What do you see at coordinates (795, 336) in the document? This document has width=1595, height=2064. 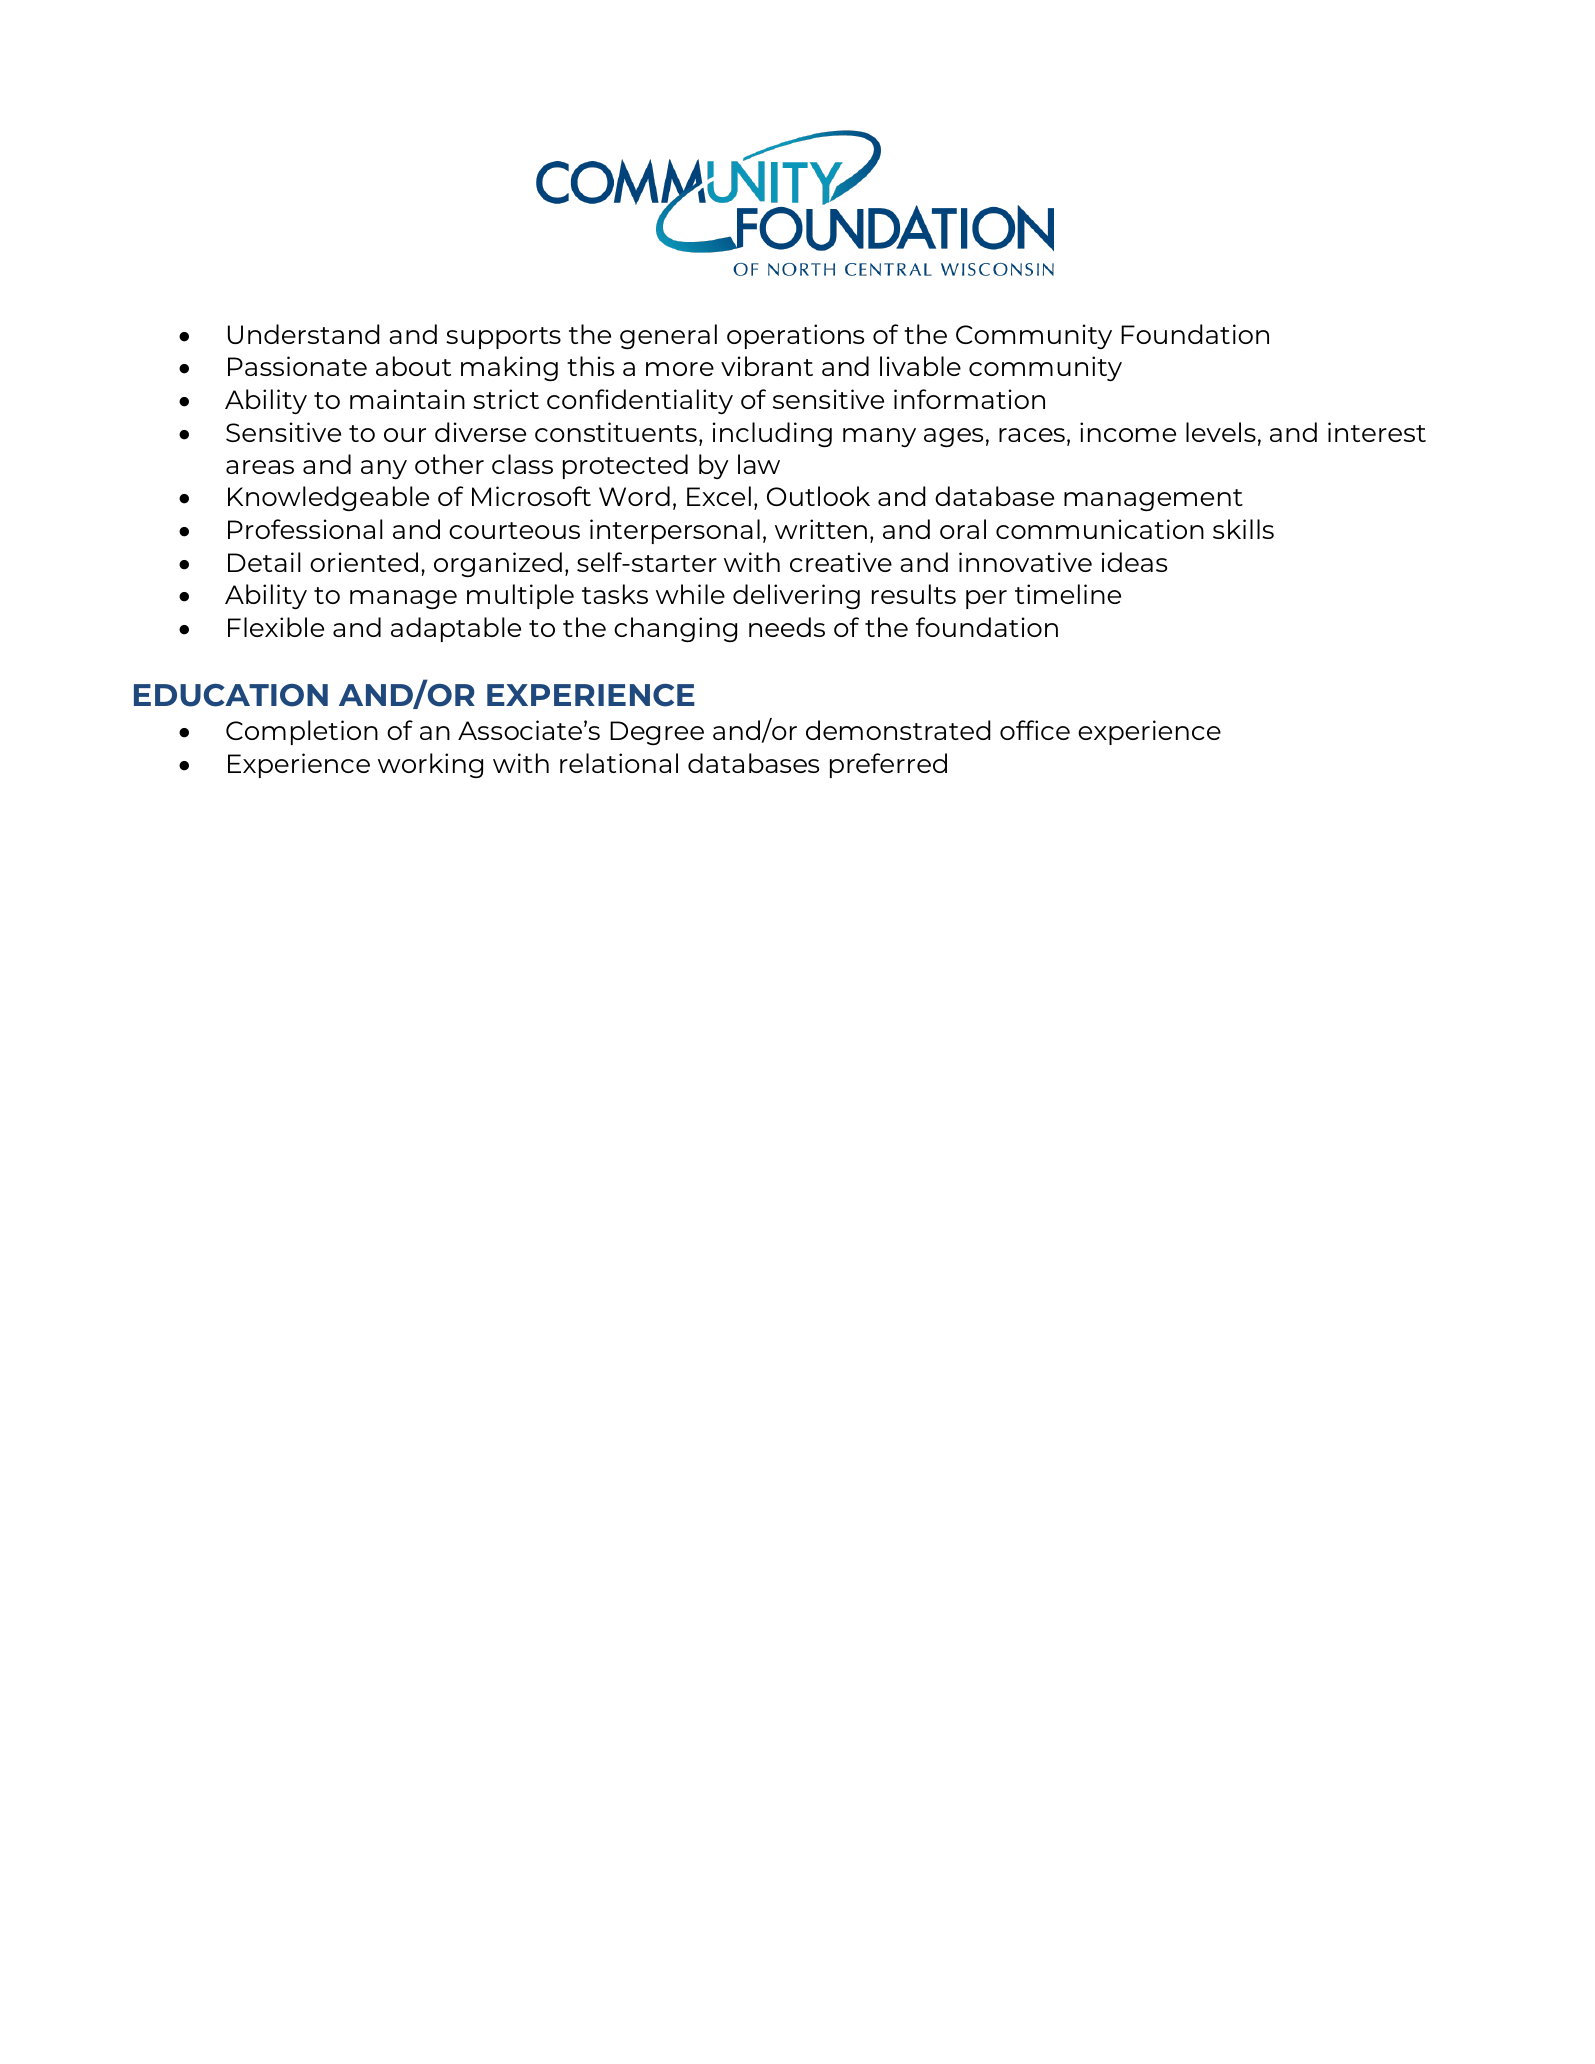 I see `operations` at bounding box center [795, 336].
